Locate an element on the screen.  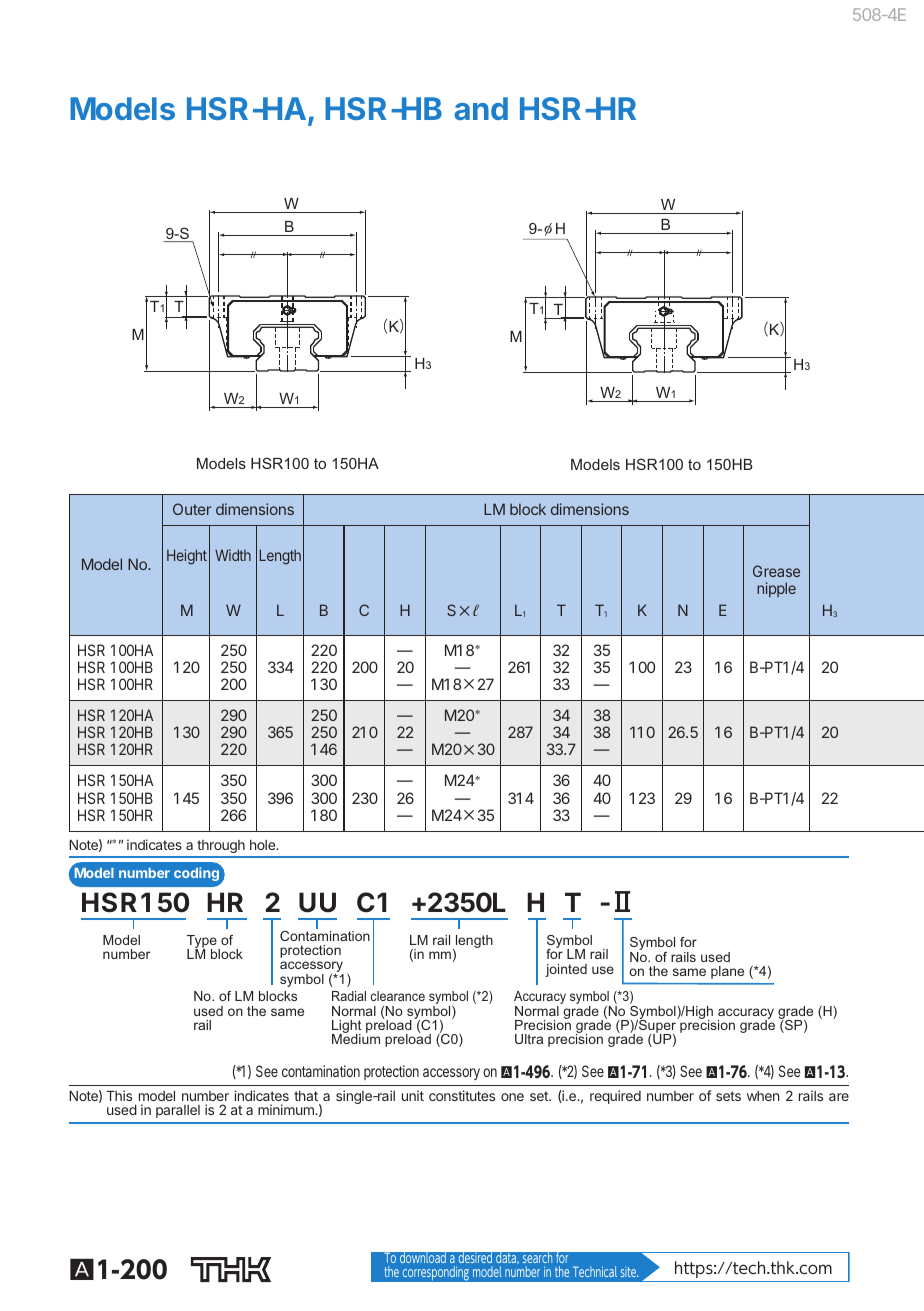
nipple is located at coordinates (776, 589).
